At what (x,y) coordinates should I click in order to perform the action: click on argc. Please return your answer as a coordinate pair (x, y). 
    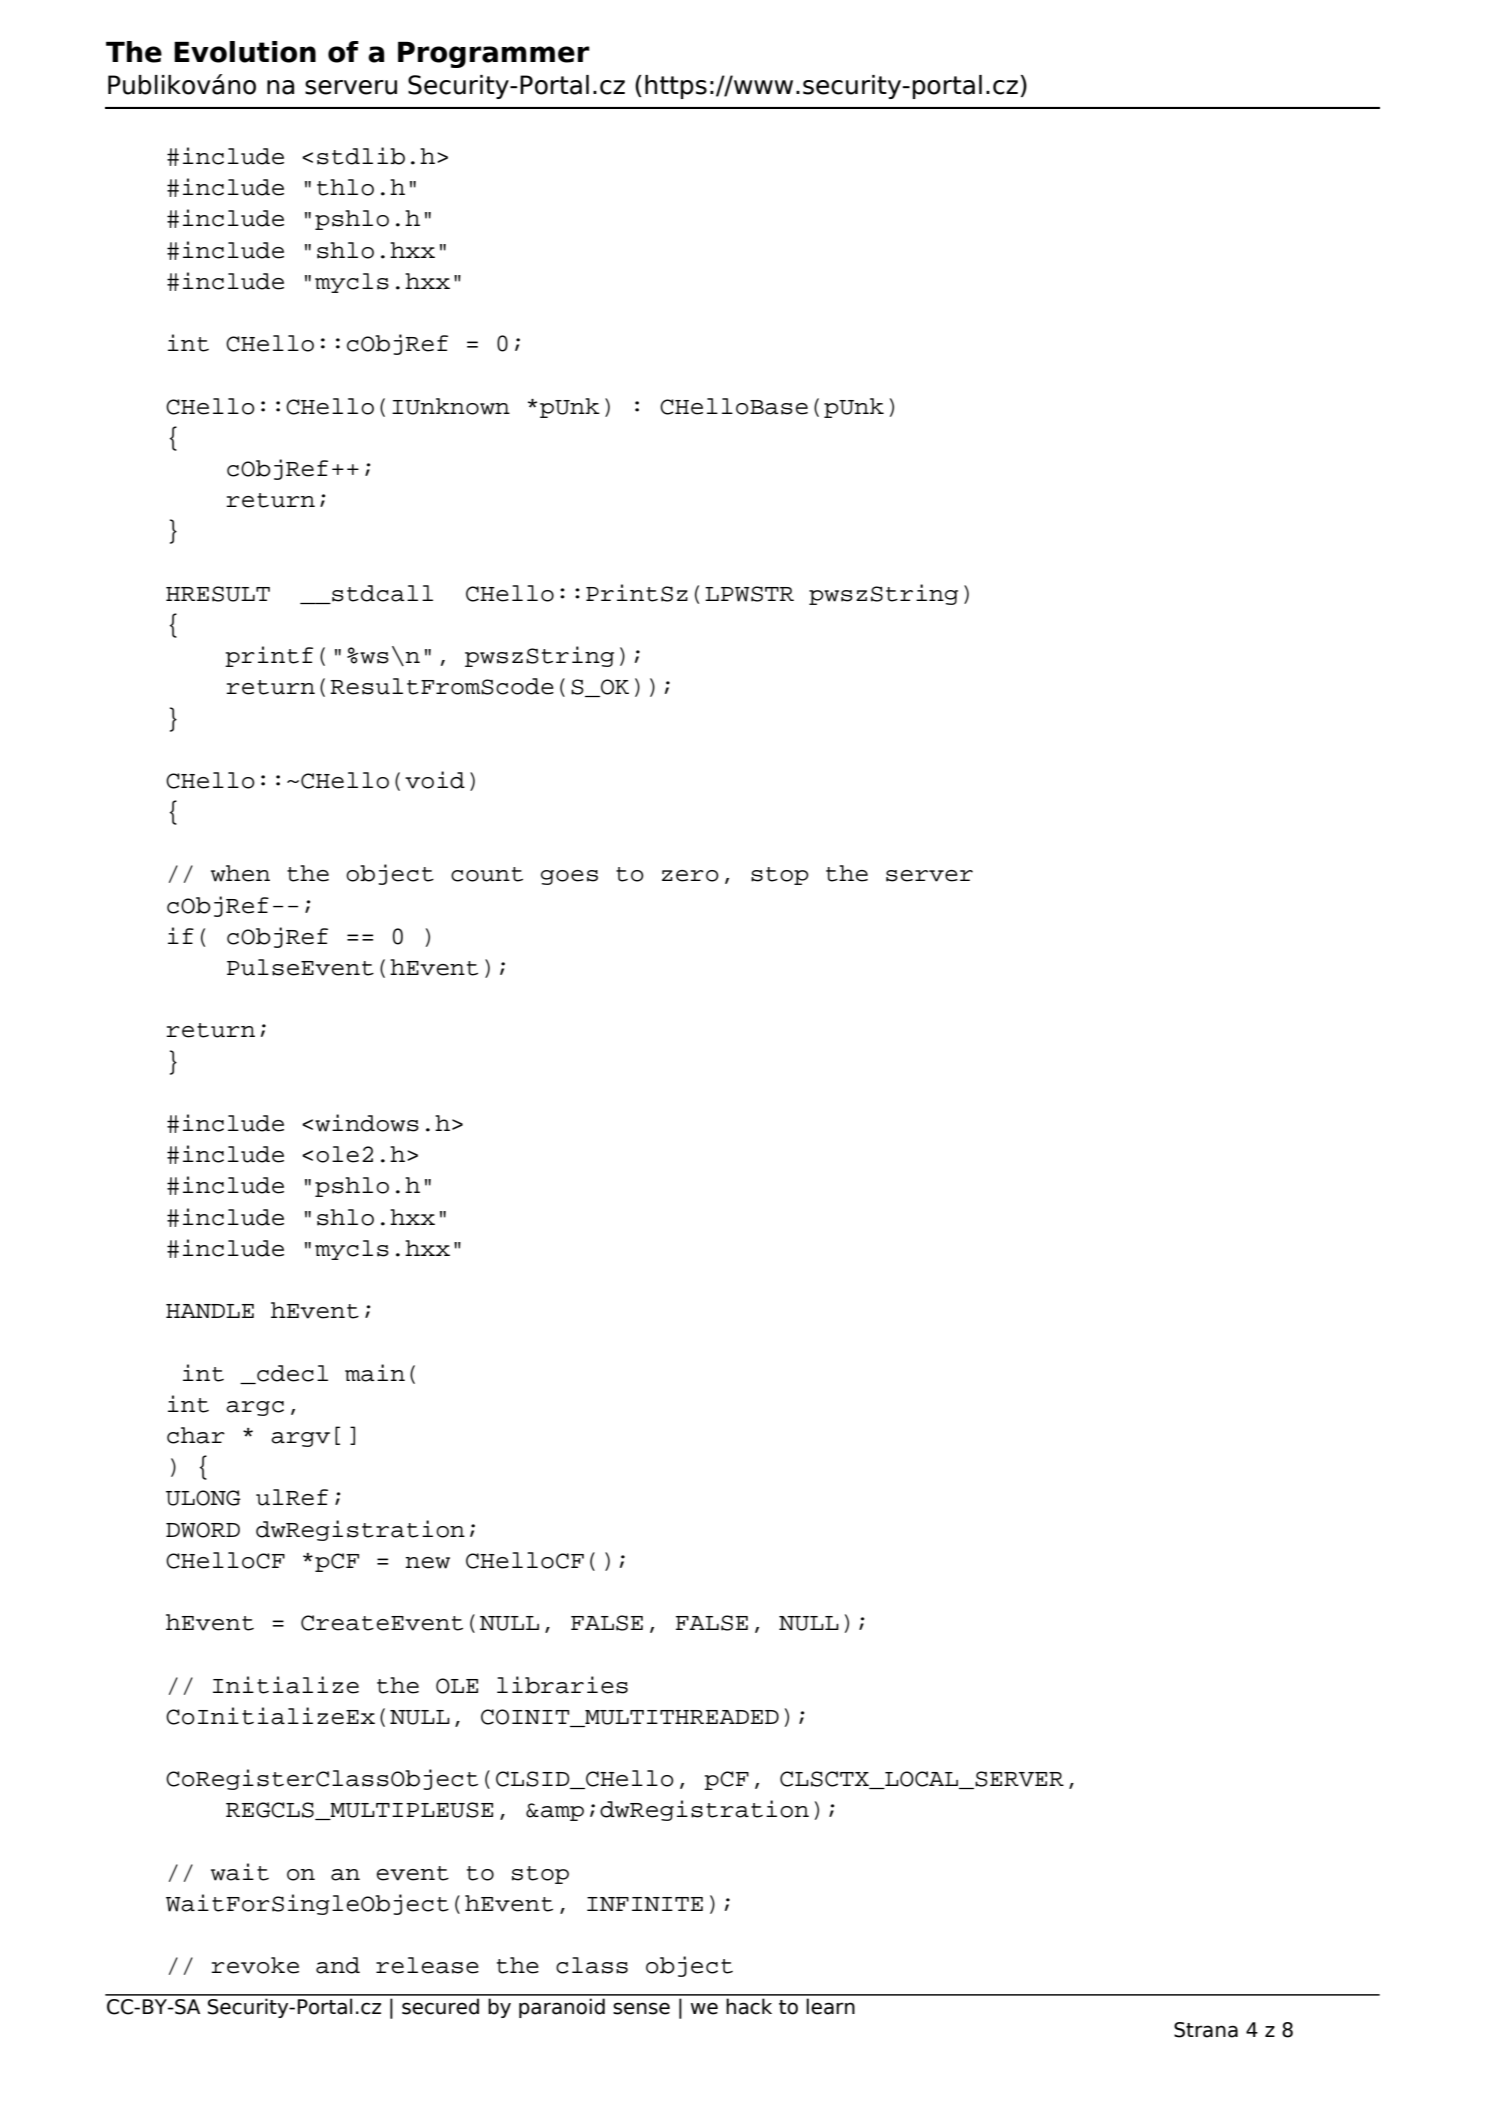
    Looking at the image, I should click on (255, 1408).
